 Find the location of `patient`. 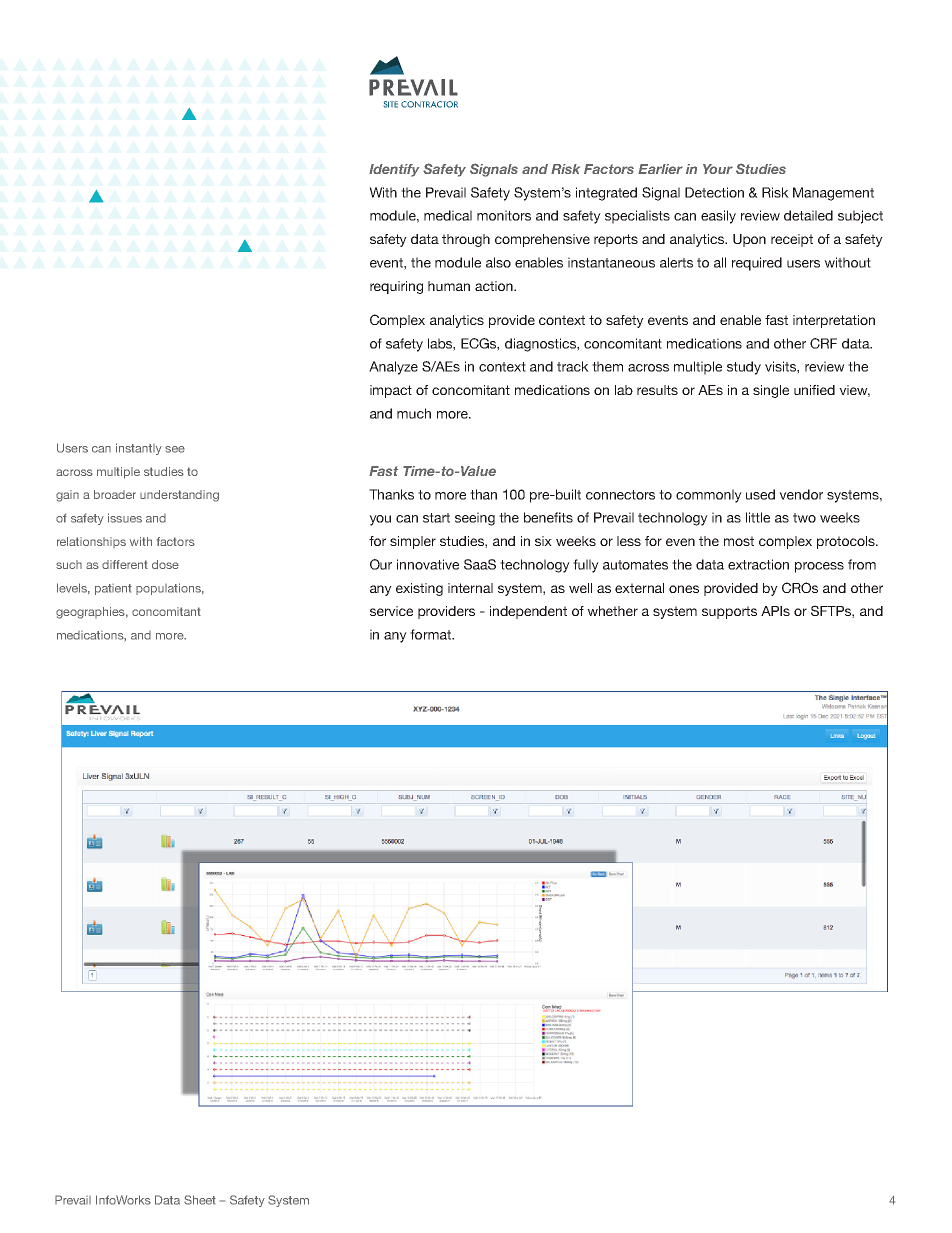

patient is located at coordinates (113, 589).
